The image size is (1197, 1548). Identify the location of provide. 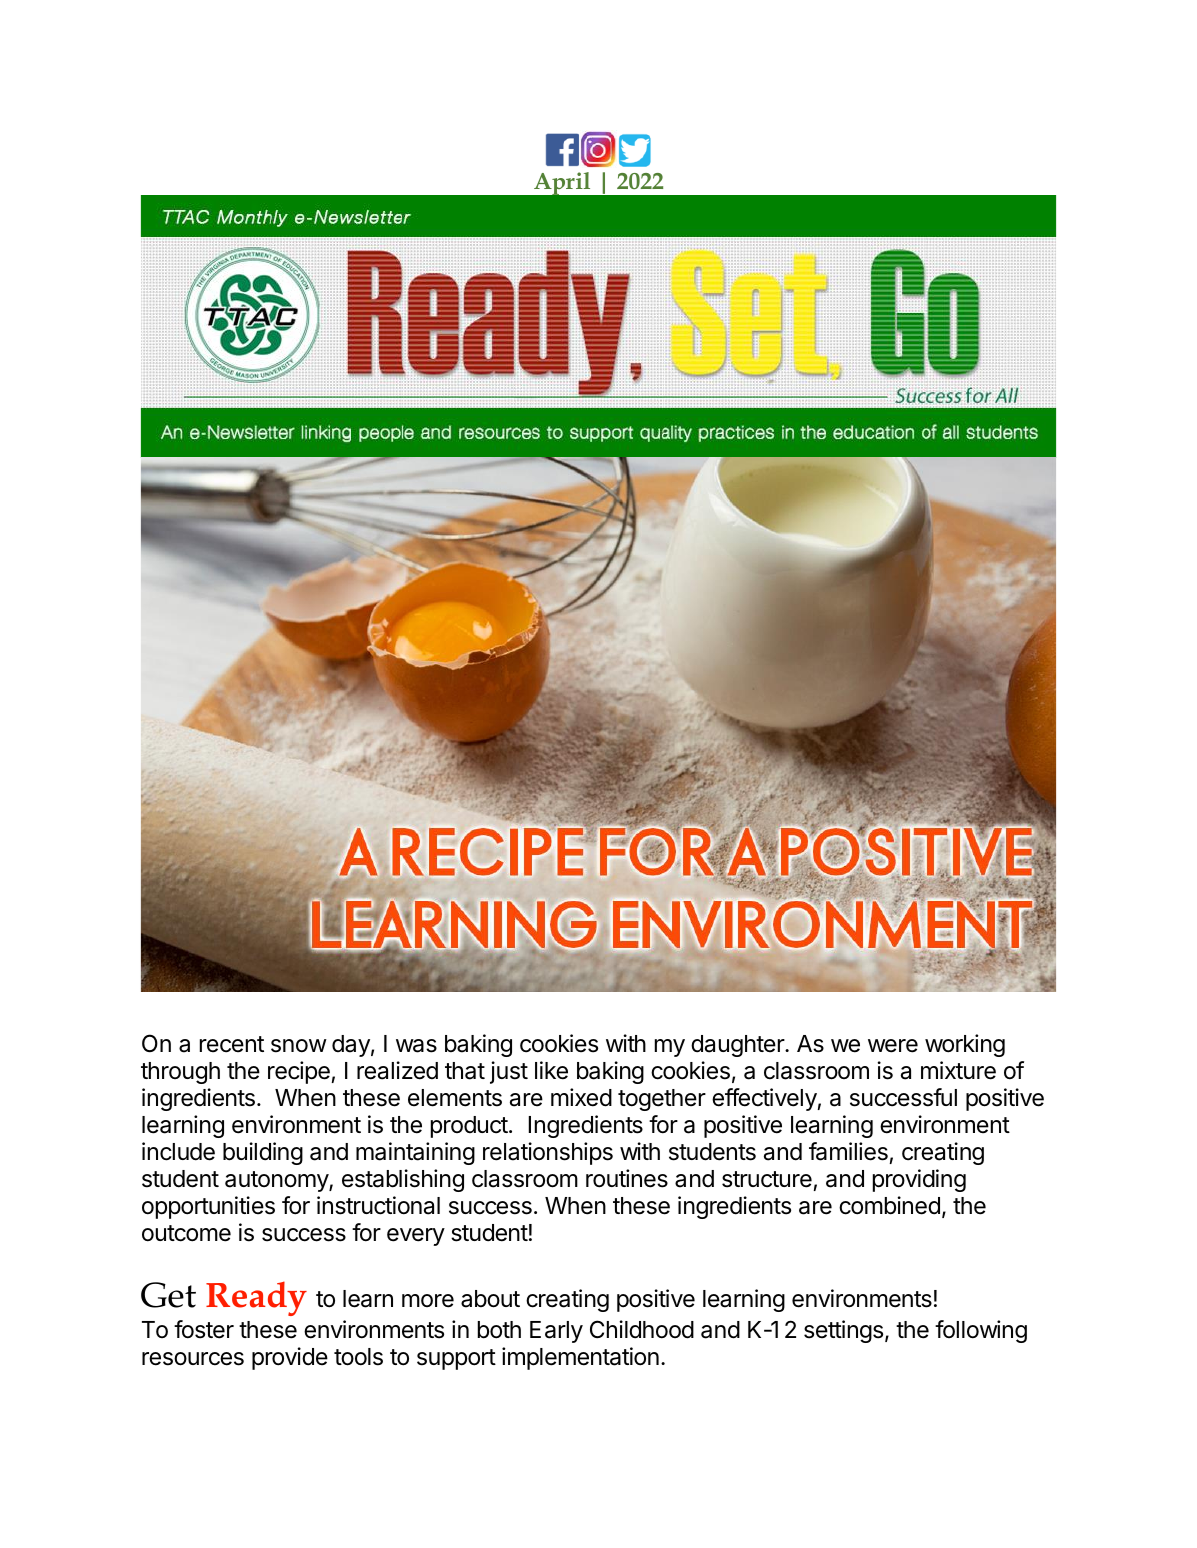
(290, 1358).
